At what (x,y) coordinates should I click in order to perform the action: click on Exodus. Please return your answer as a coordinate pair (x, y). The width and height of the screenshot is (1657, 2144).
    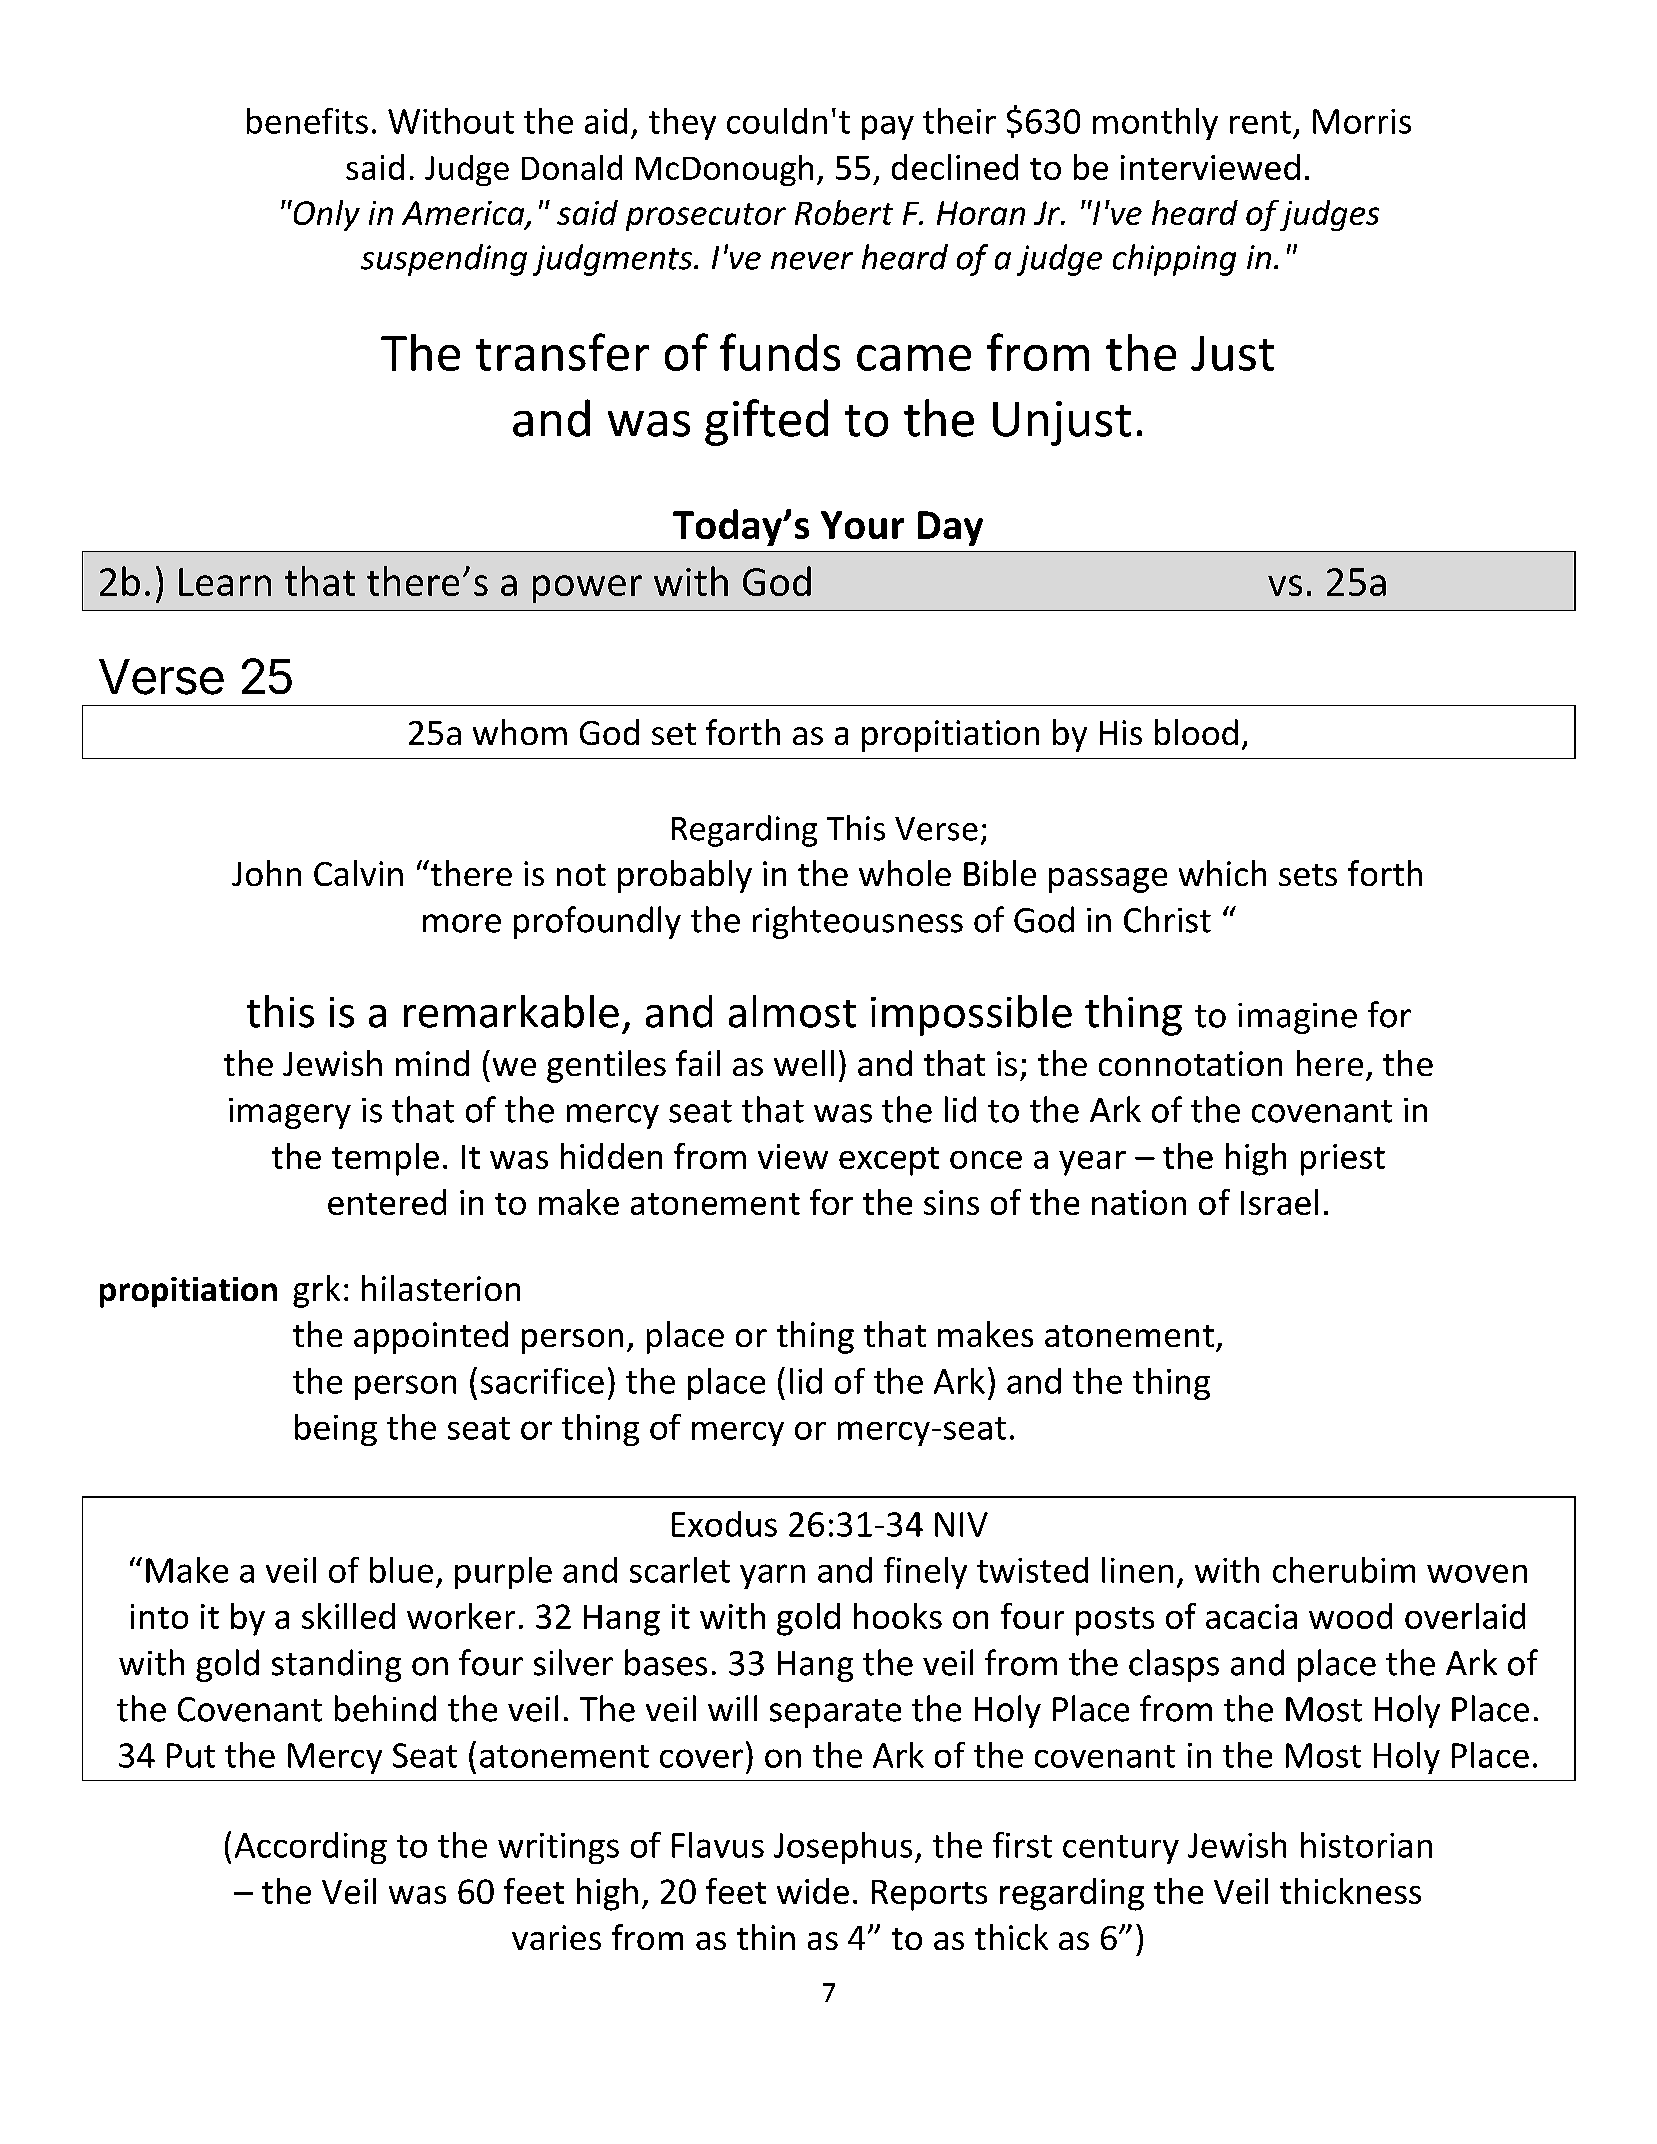
    Looking at the image, I should click on (724, 1524).
